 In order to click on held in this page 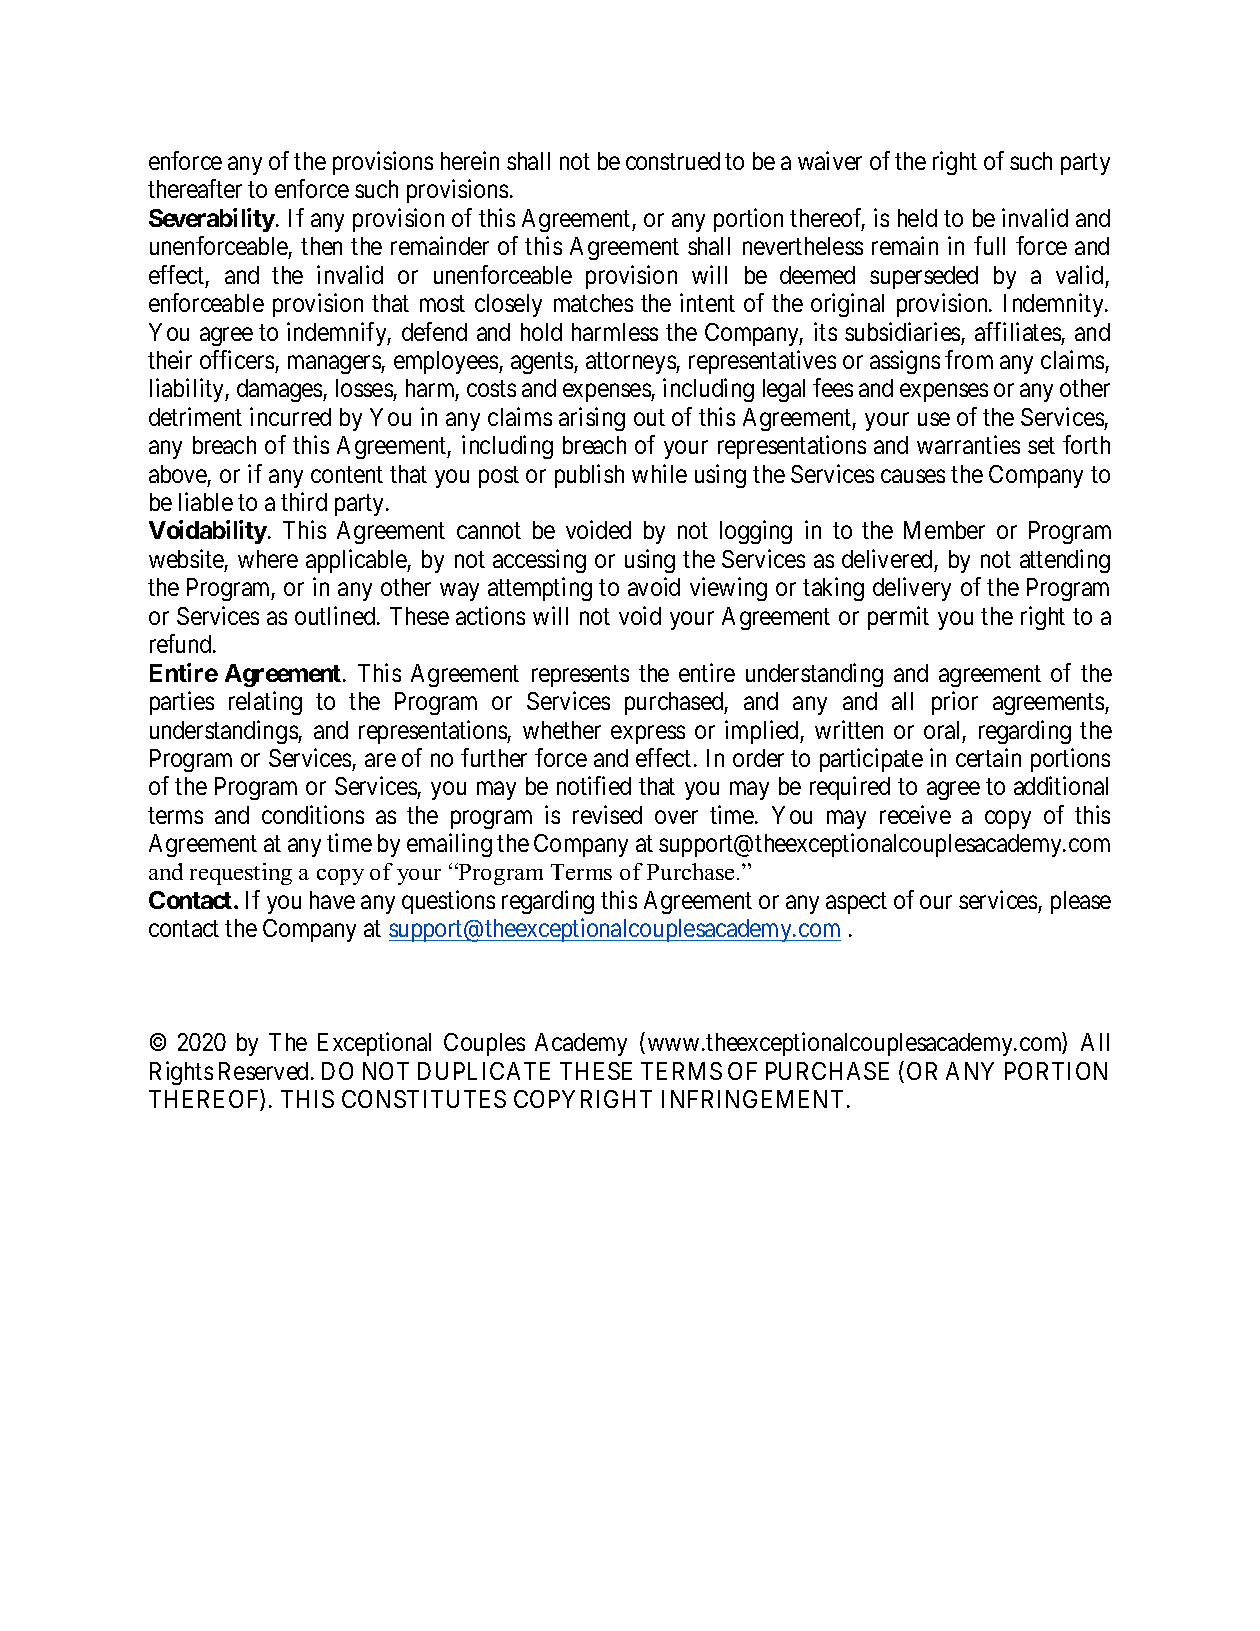, I will do `click(917, 218)`.
